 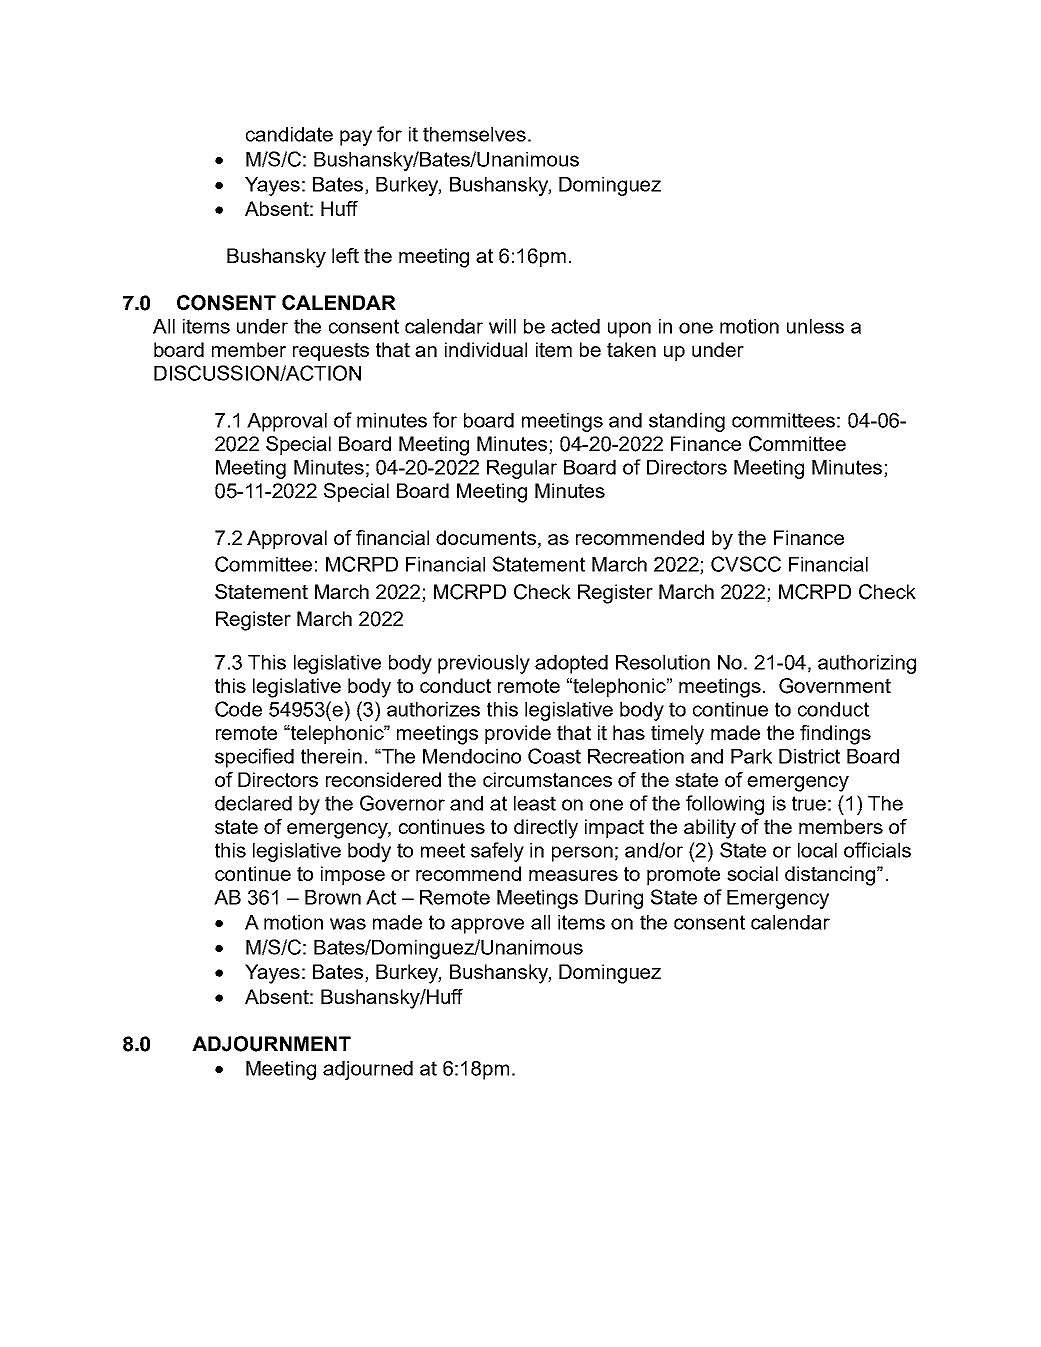 What do you see at coordinates (486, 537) in the screenshot?
I see `documents` at bounding box center [486, 537].
